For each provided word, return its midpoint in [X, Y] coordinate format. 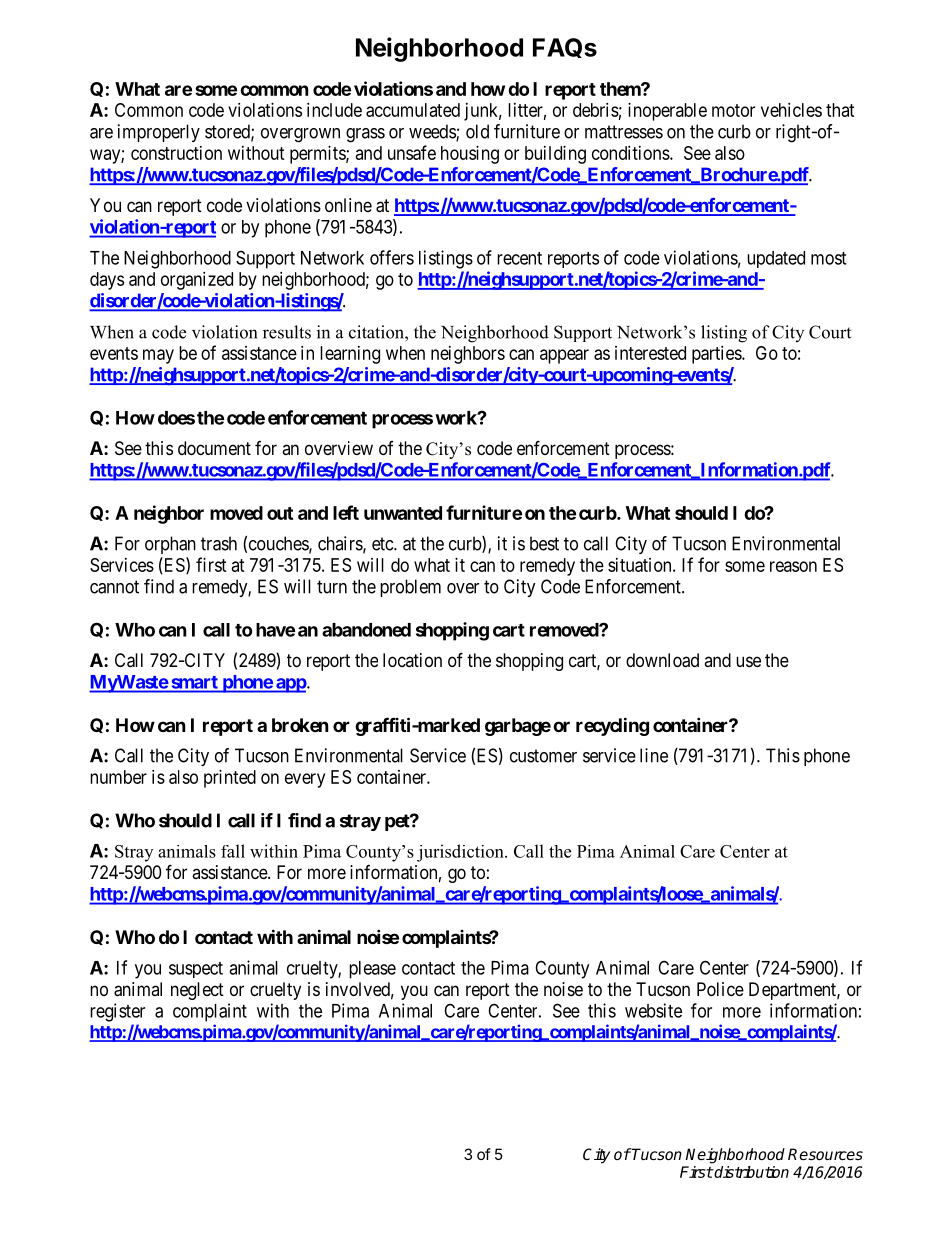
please [372, 970]
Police [720, 989]
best [544, 543]
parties [717, 355]
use [748, 661]
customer [543, 756]
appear [564, 356]
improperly [159, 133]
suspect [196, 970]
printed [230, 779]
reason [793, 566]
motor [733, 110]
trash [219, 543]
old [477, 131]
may [158, 356]
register [117, 1012]
